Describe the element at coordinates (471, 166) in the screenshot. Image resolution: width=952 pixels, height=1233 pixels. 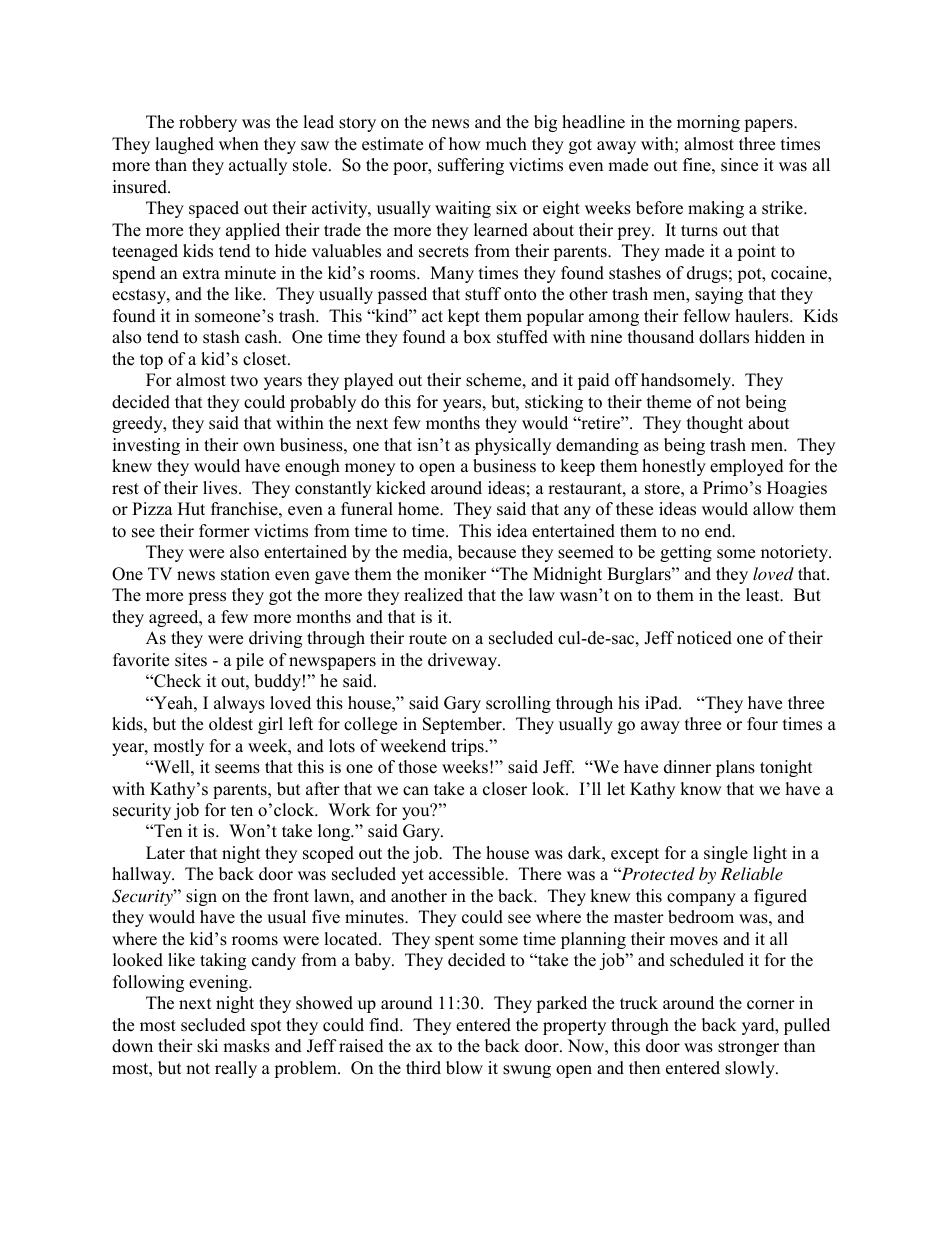
I see `suffering` at that location.
